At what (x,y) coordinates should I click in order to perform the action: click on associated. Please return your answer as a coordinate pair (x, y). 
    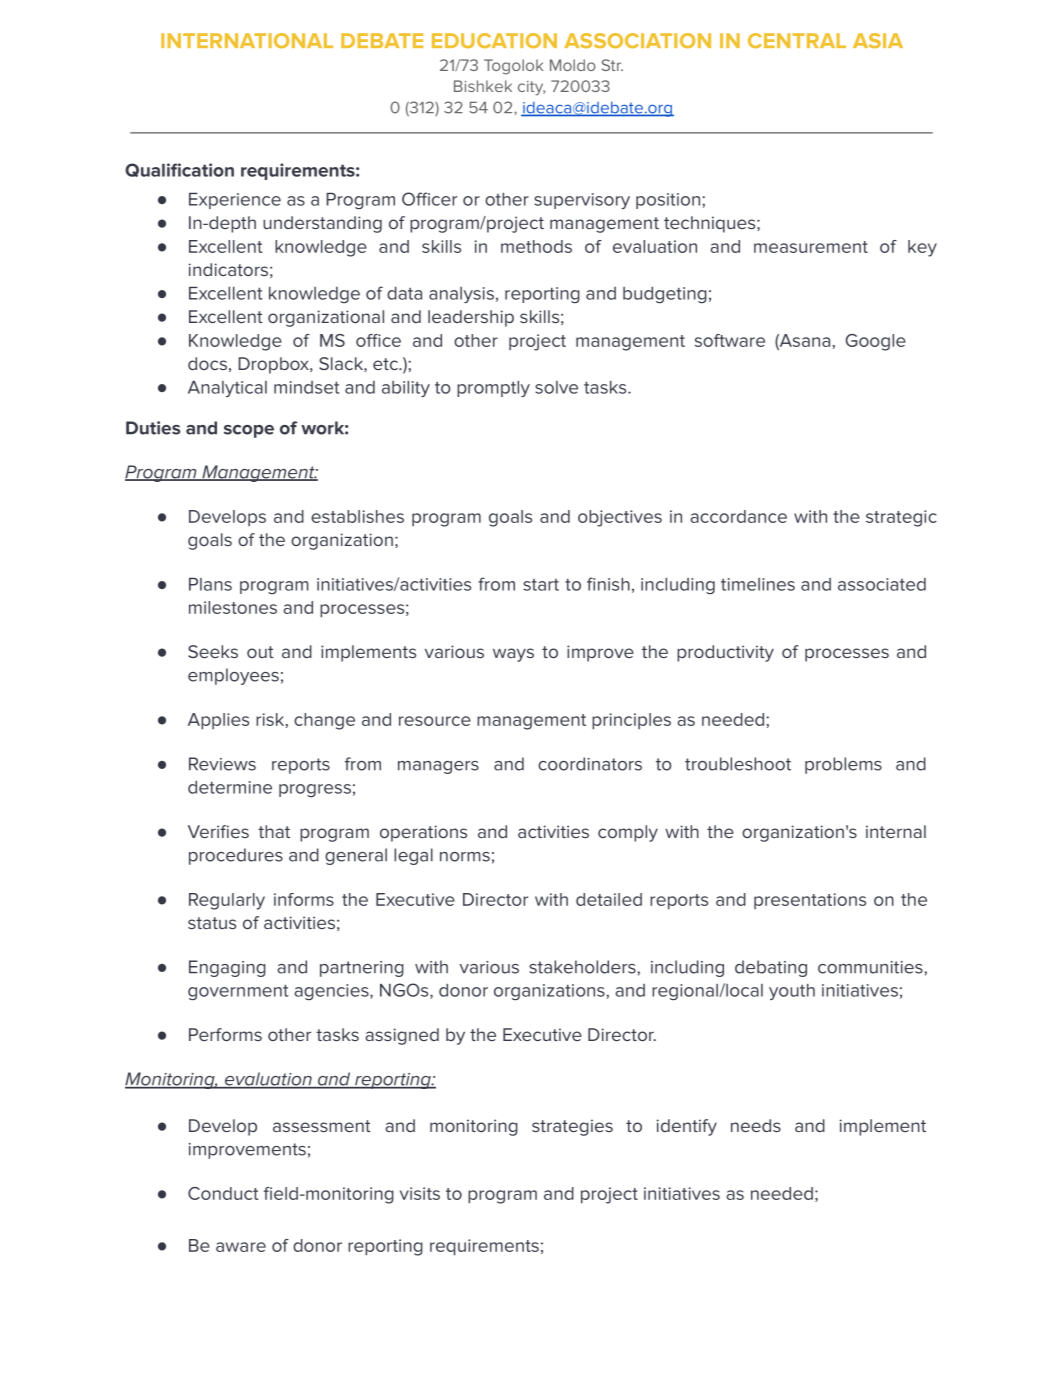
    Looking at the image, I should click on (882, 584).
